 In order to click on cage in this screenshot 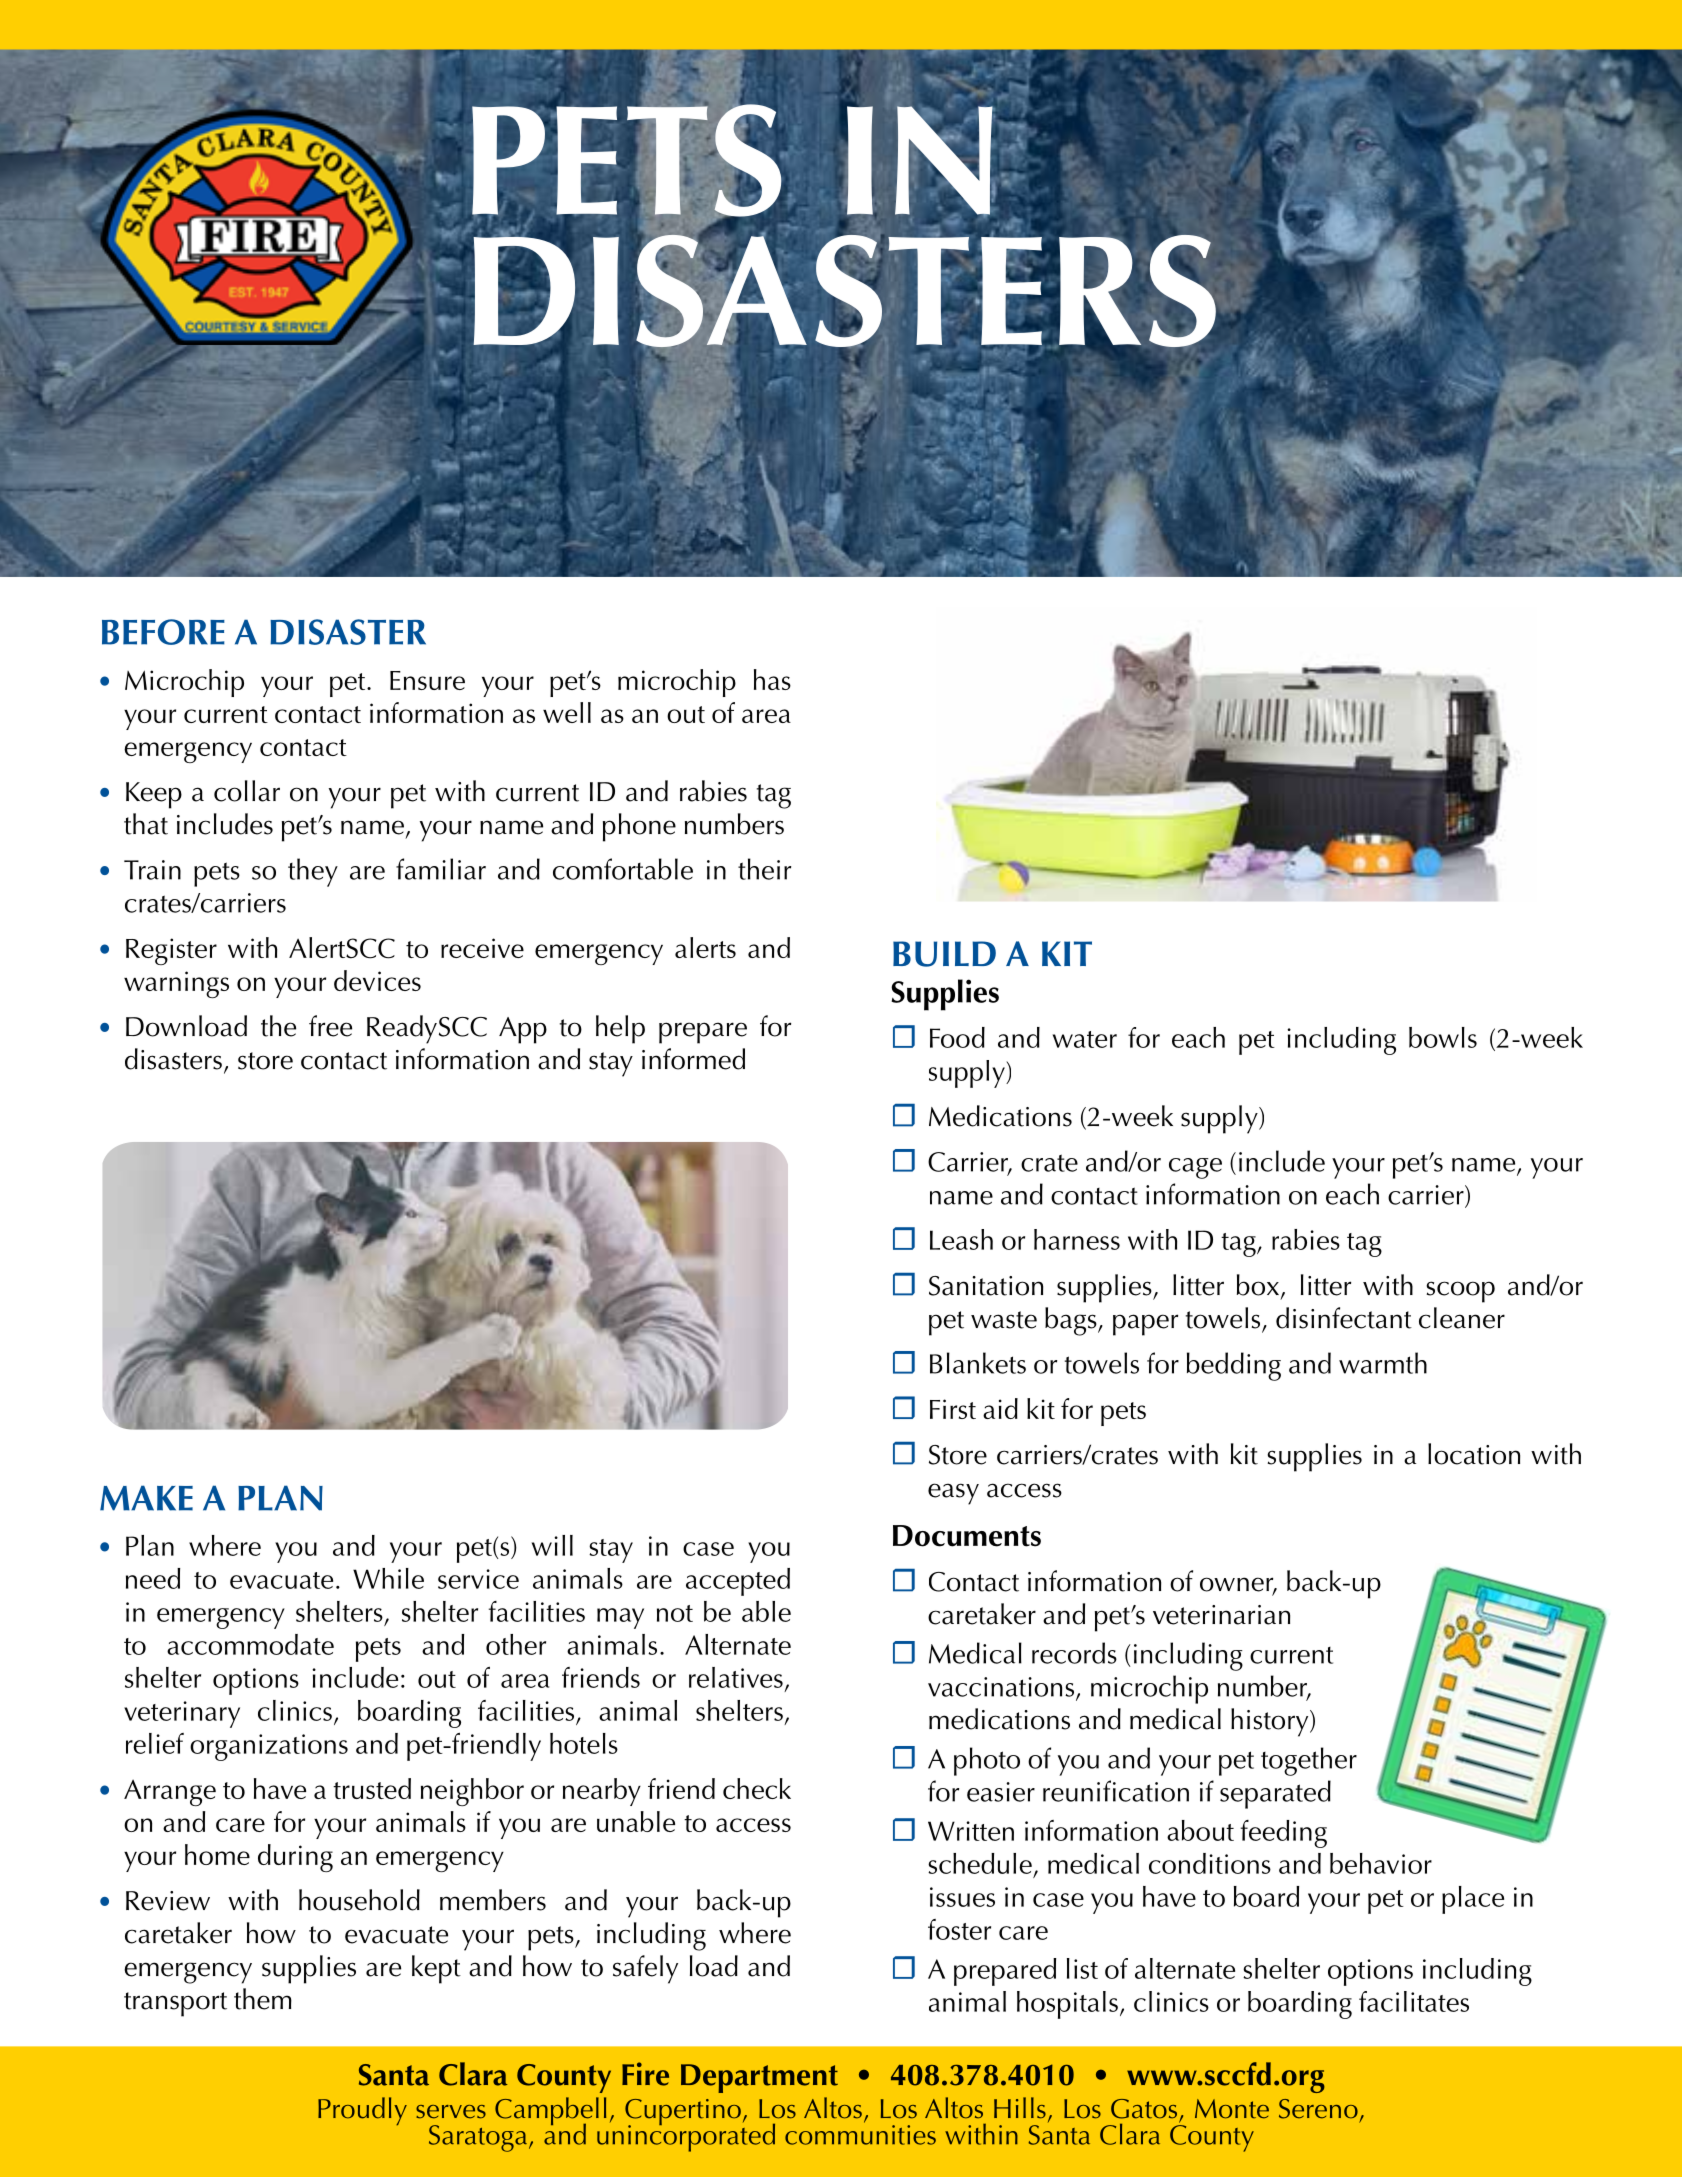, I will do `click(1195, 1168)`.
